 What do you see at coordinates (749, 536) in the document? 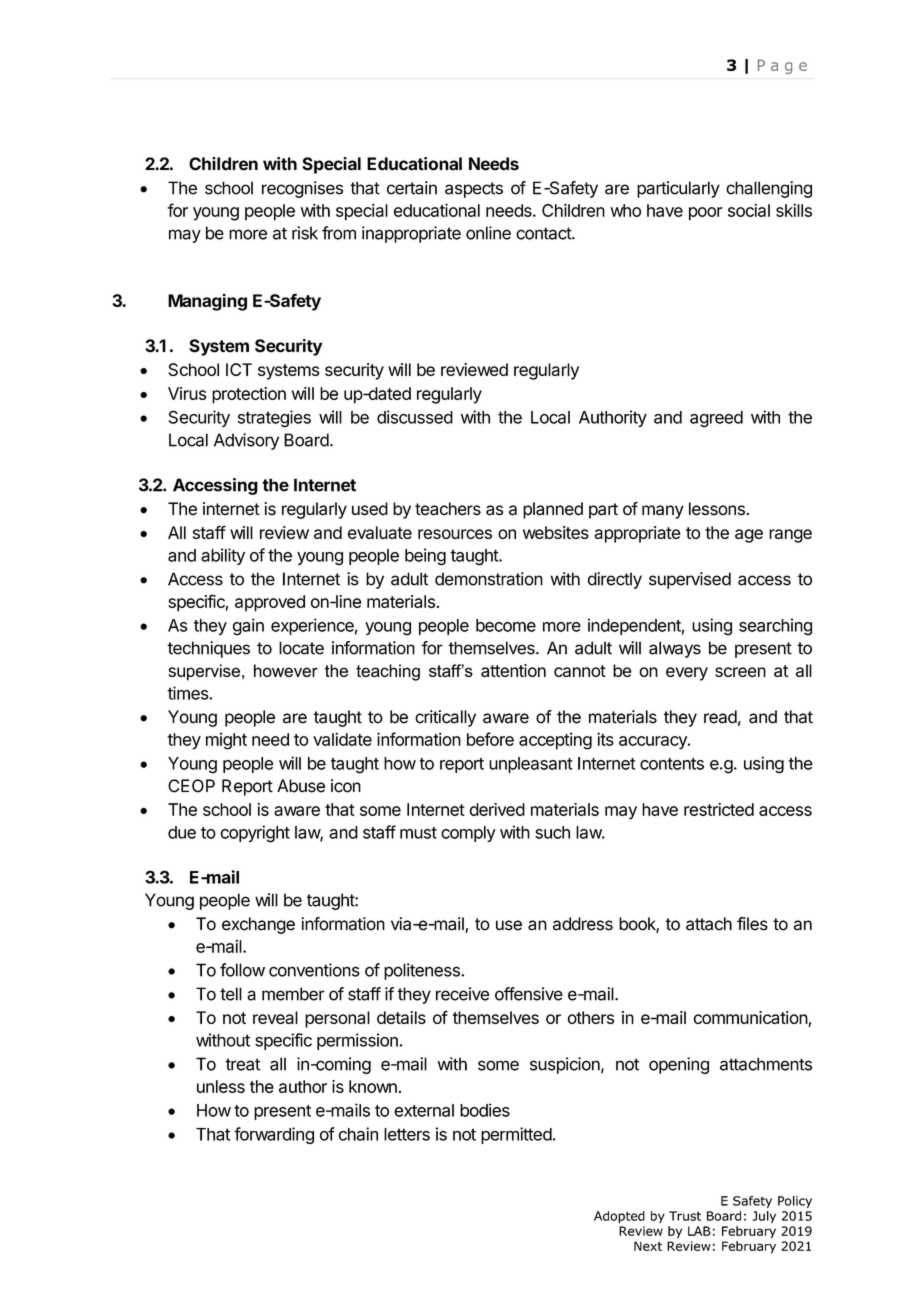
I see `age` at bounding box center [749, 536].
